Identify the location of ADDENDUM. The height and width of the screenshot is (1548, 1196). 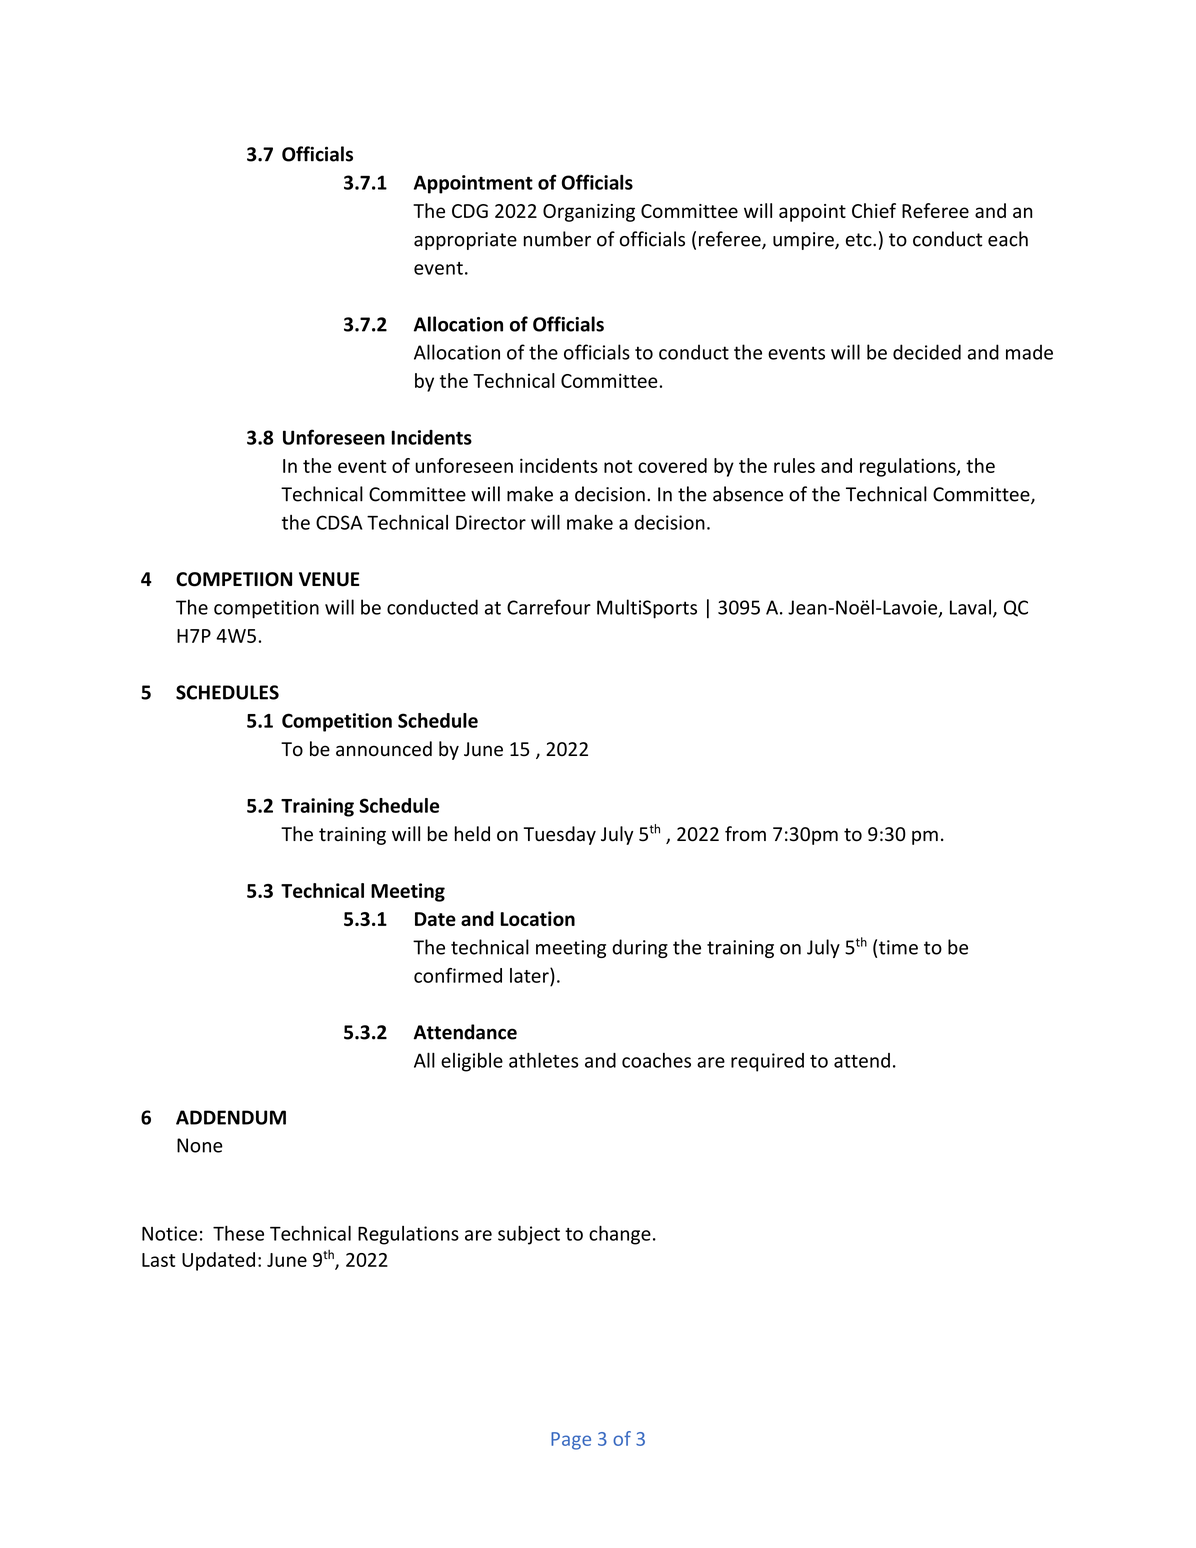
(231, 1117).
